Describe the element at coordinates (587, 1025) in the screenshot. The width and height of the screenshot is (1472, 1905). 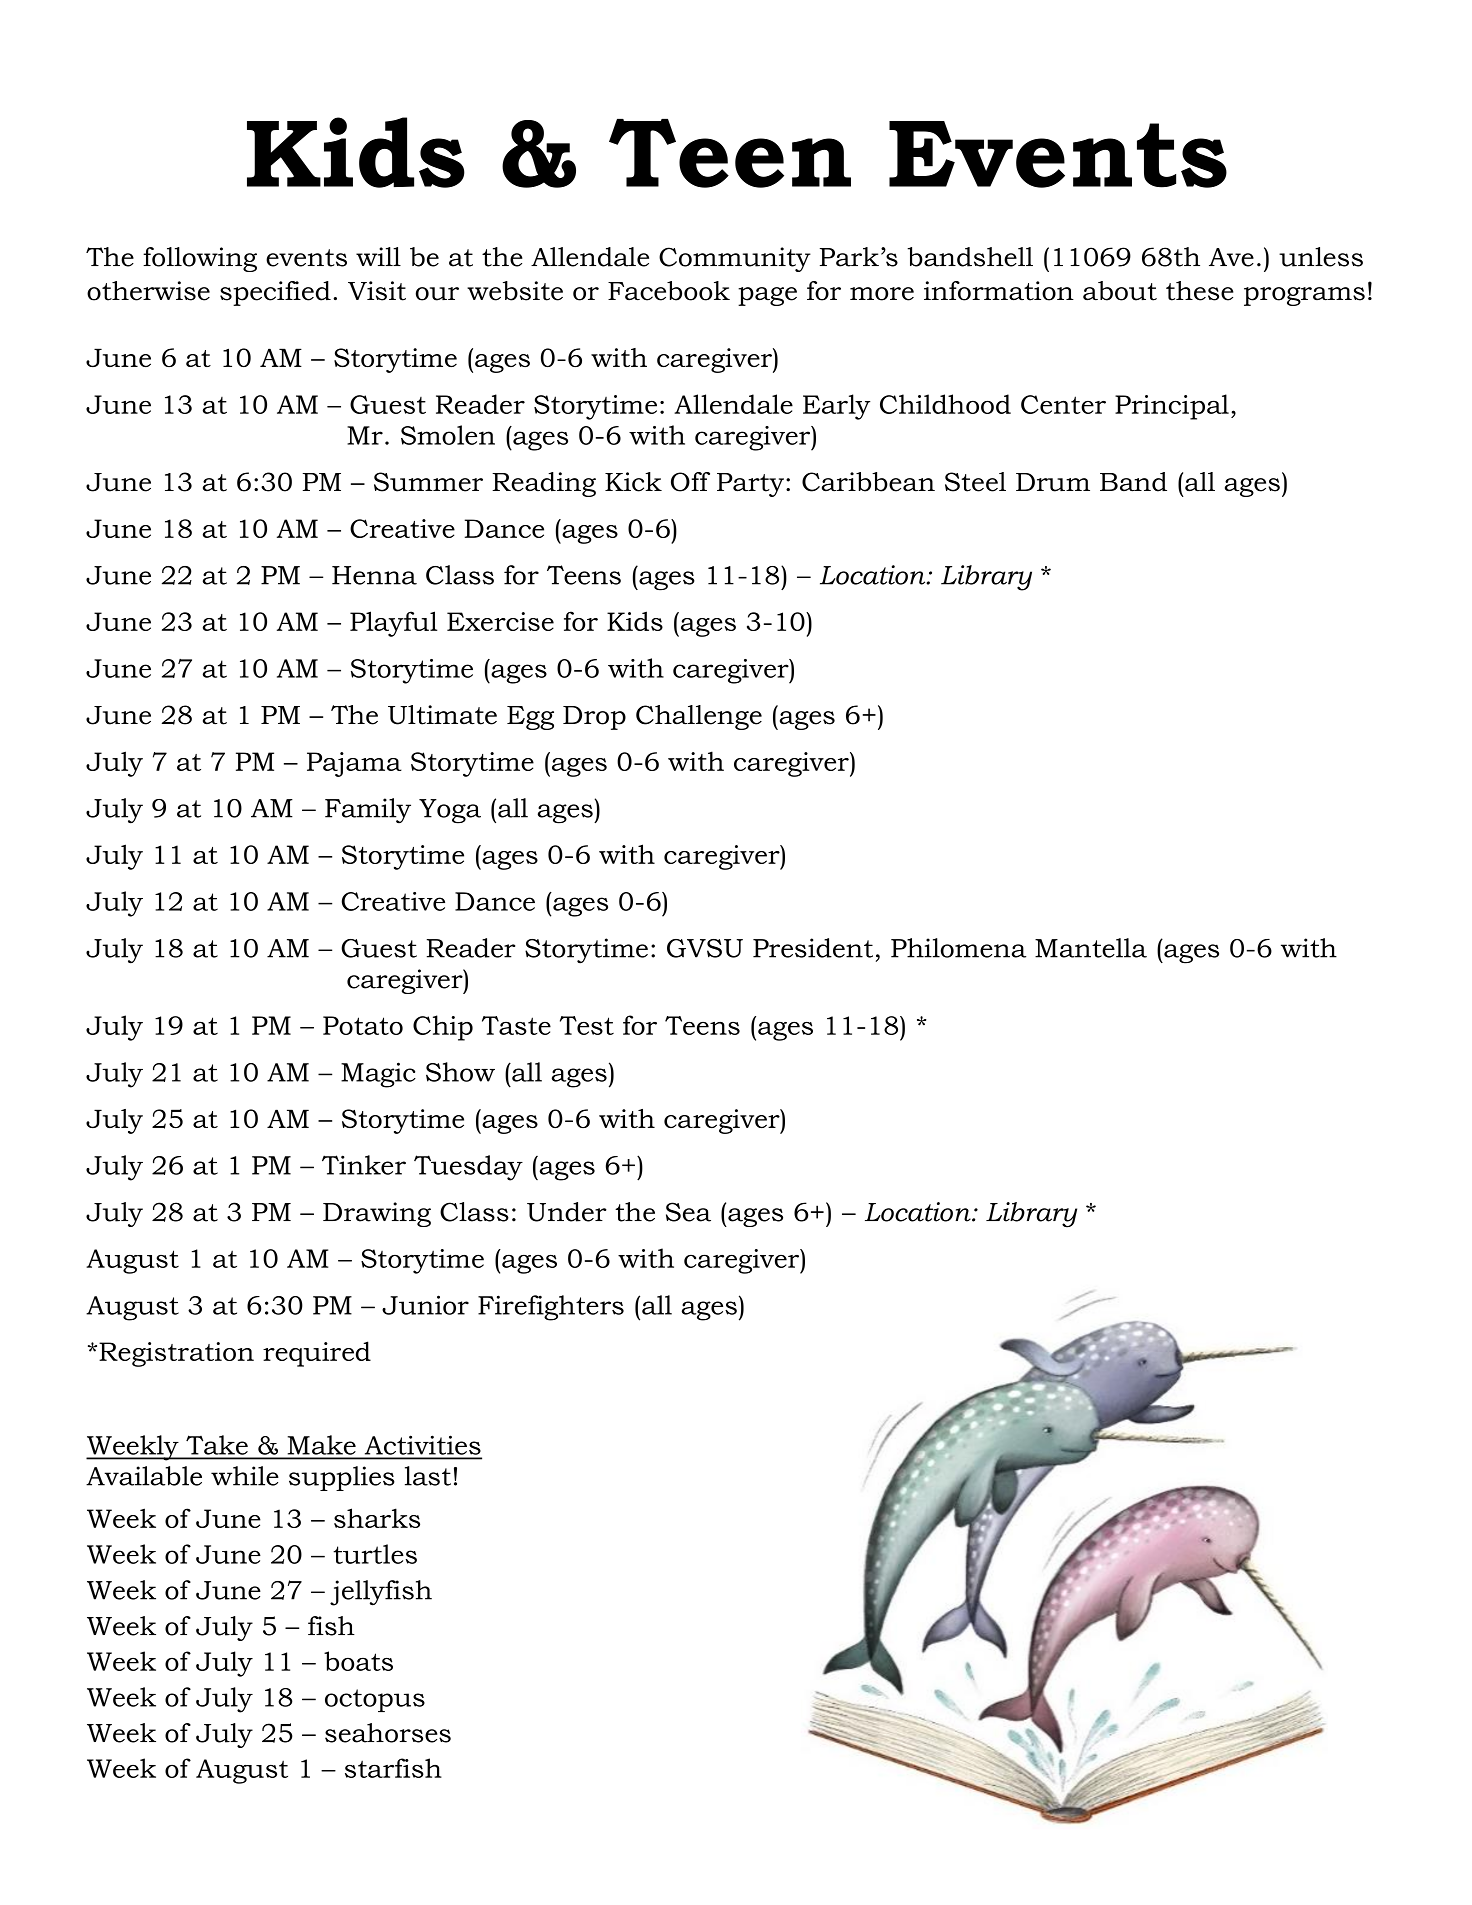
I see `Test` at that location.
